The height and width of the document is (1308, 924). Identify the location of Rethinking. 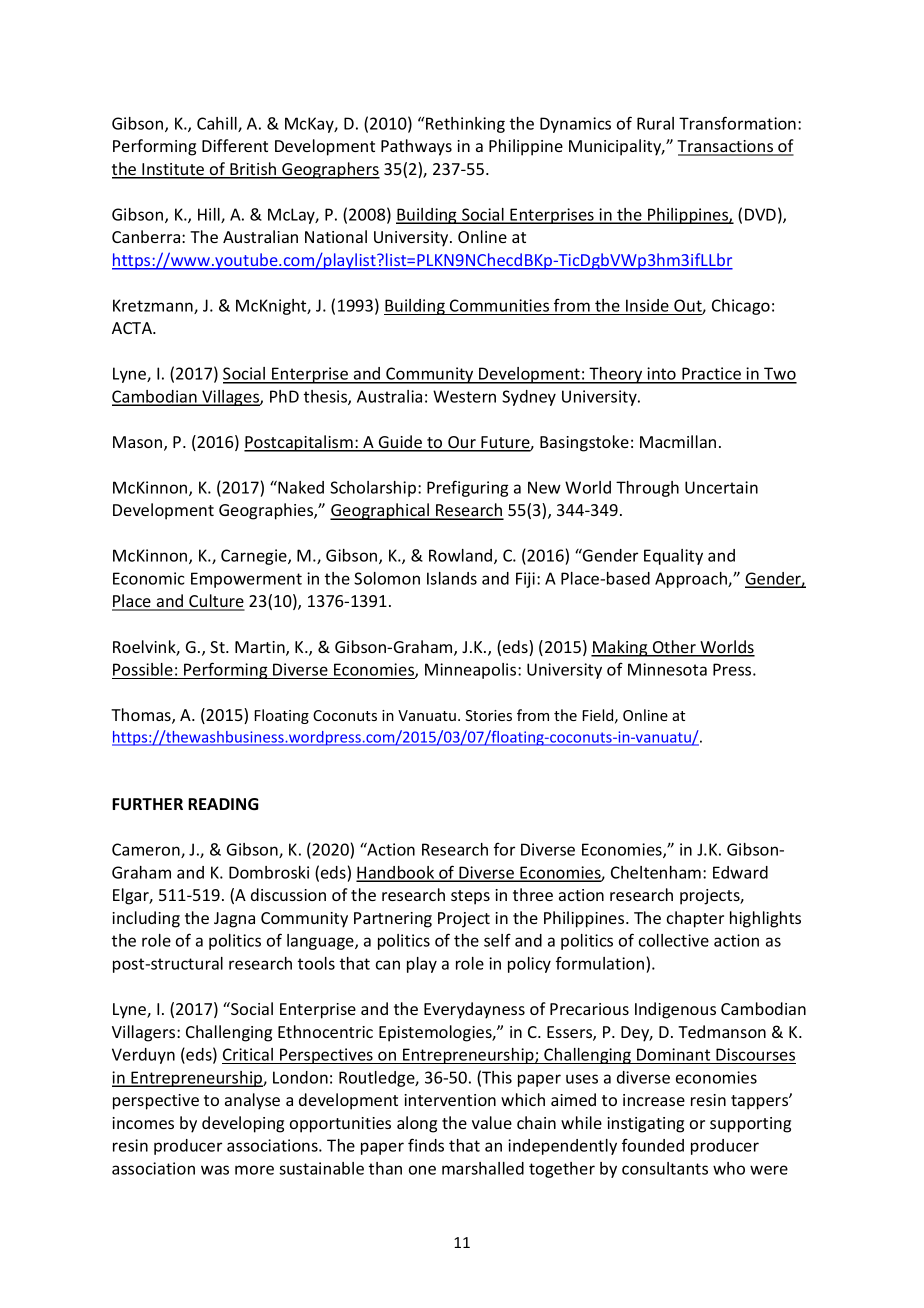
(465, 125).
